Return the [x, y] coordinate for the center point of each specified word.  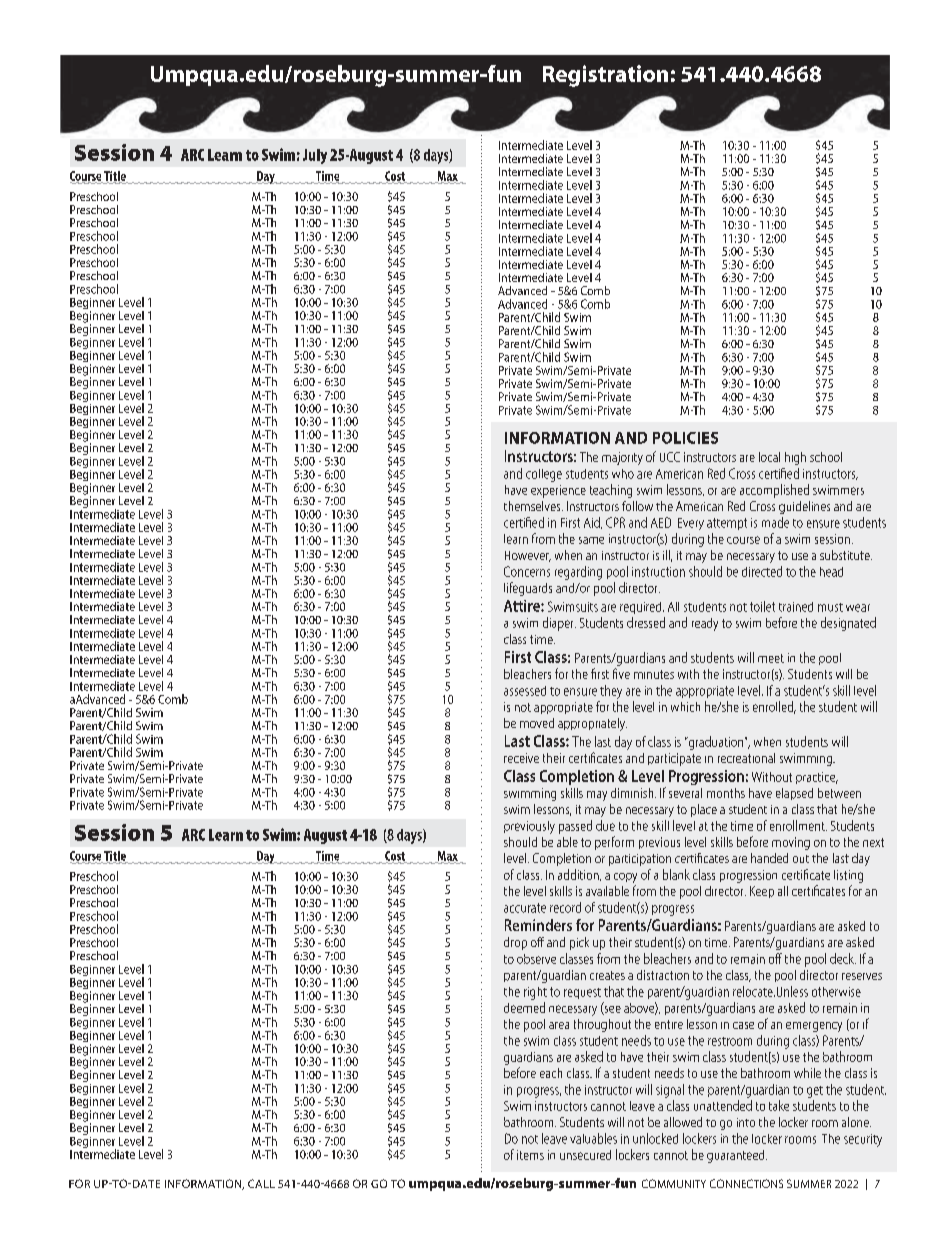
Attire [523, 606]
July [315, 156]
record [565, 907]
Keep [762, 892]
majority [622, 458]
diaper [559, 624]
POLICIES [685, 438]
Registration [605, 76]
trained [796, 607]
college [544, 475]
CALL [261, 1183]
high [795, 458]
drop [515, 943]
